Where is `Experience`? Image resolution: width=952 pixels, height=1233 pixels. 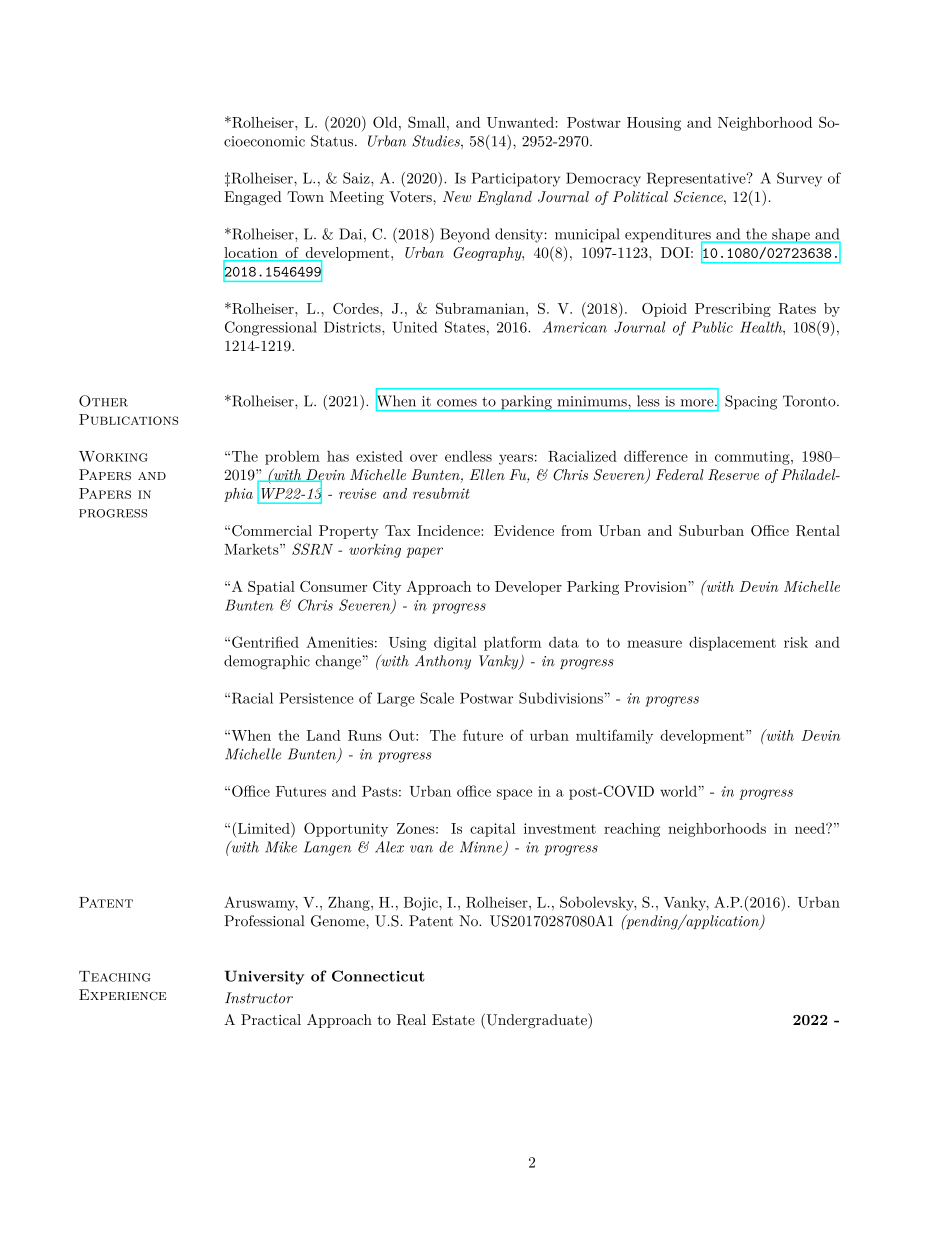 Experience is located at coordinates (122, 994).
